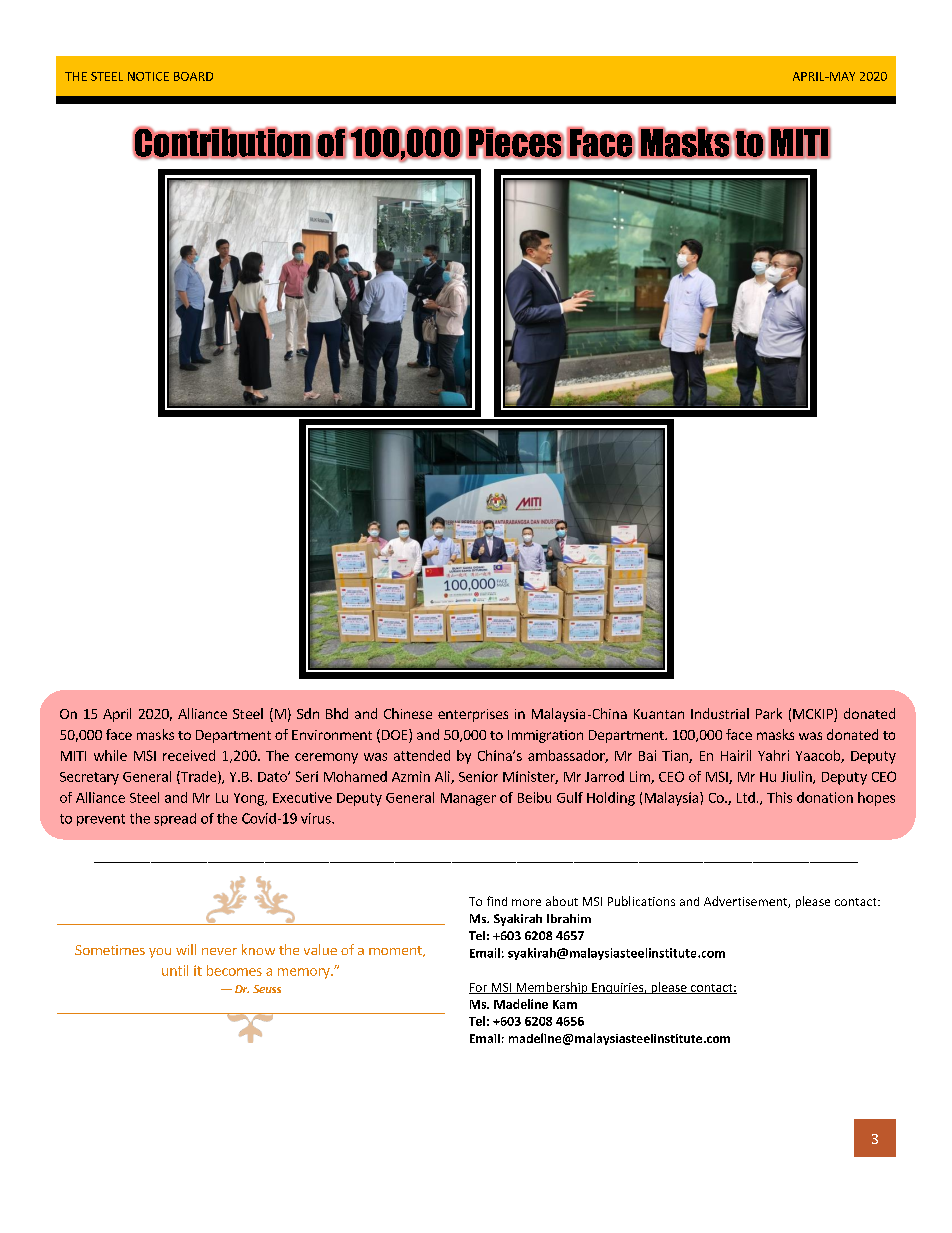 The width and height of the document is (952, 1233). Describe the element at coordinates (148, 76) in the document. I see `NOTICE` at that location.
